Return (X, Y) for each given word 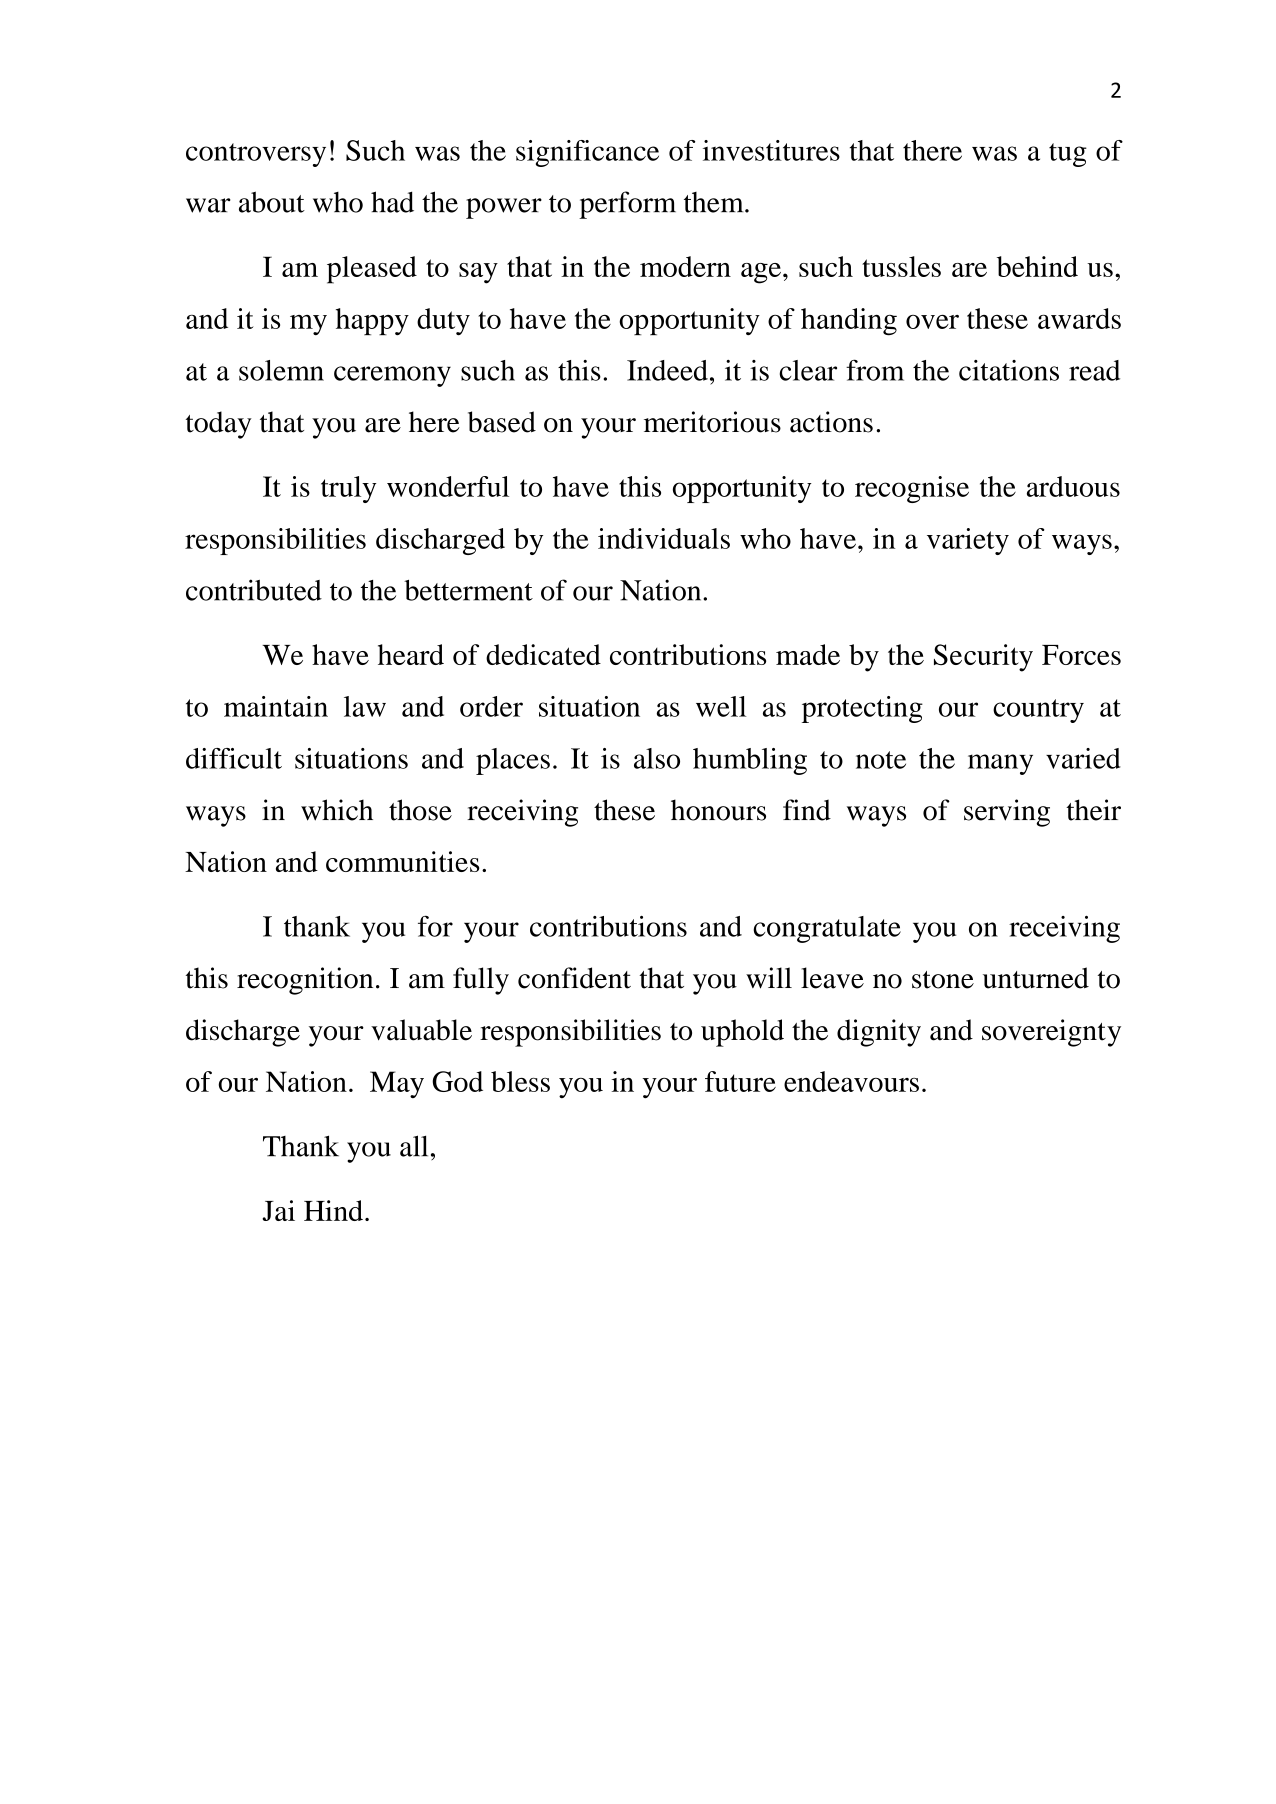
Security (983, 658)
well (721, 706)
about (272, 202)
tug (1068, 155)
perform (627, 205)
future (740, 1081)
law (365, 706)
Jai (278, 1210)
